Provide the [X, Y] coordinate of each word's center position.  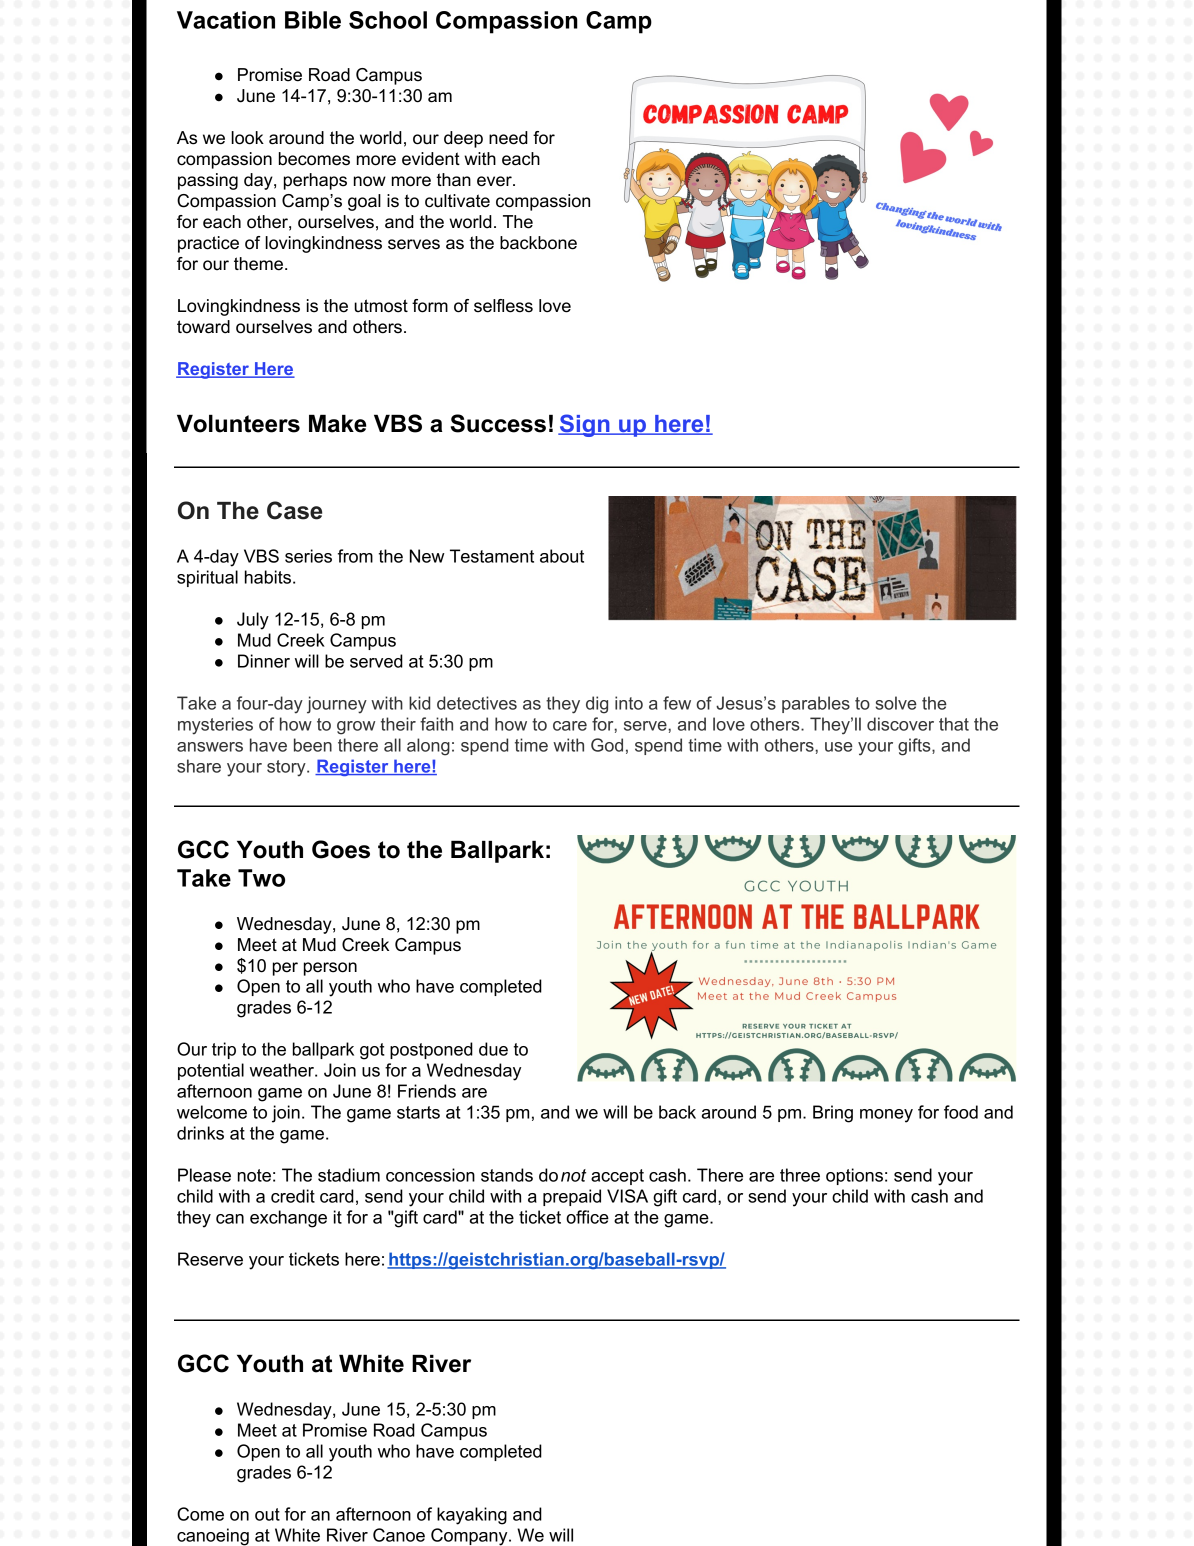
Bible [313, 20]
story [287, 768]
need [508, 138]
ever [495, 181]
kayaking [472, 1516]
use [839, 747]
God [607, 745]
